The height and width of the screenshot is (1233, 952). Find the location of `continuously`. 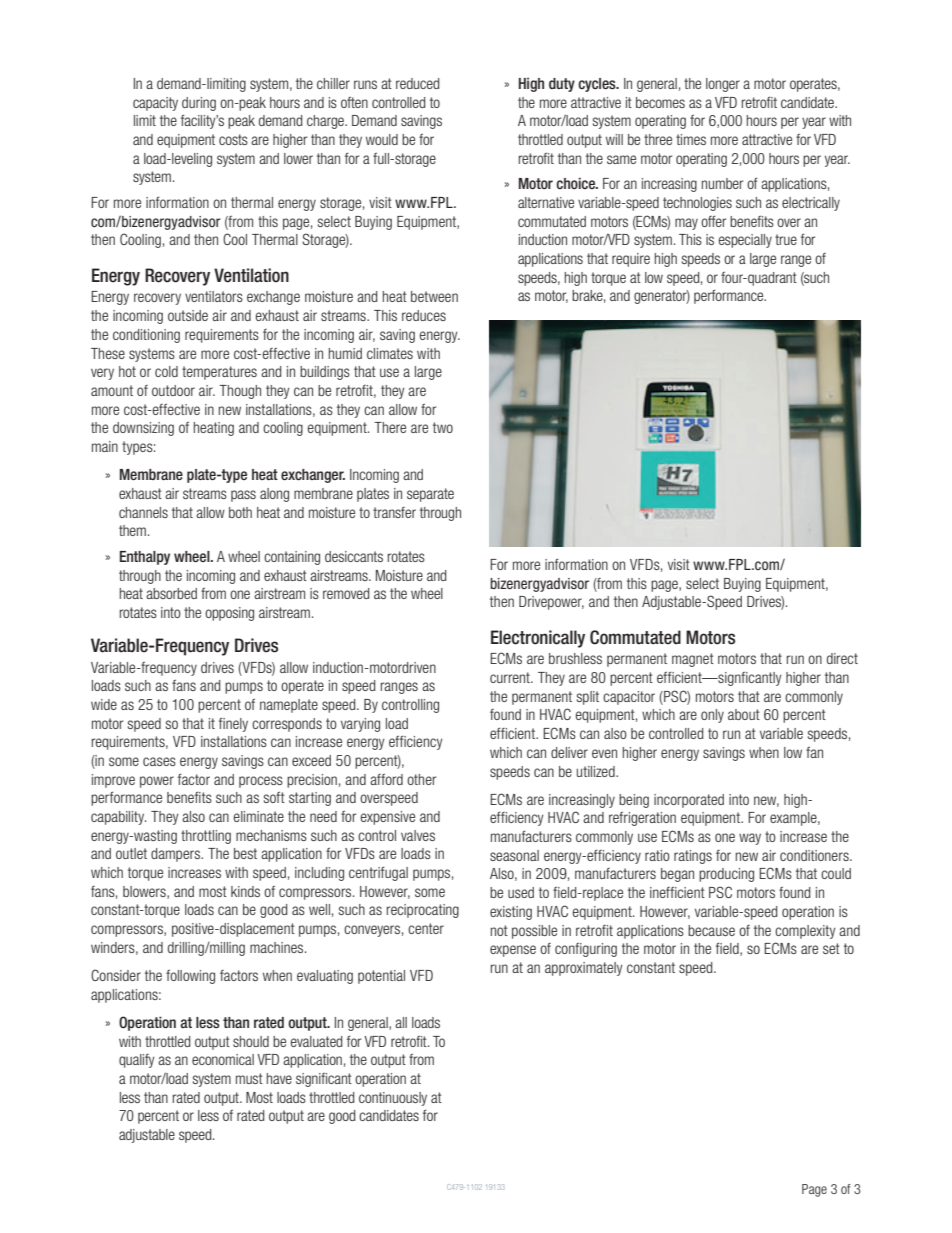

continuously is located at coordinates (393, 1099).
